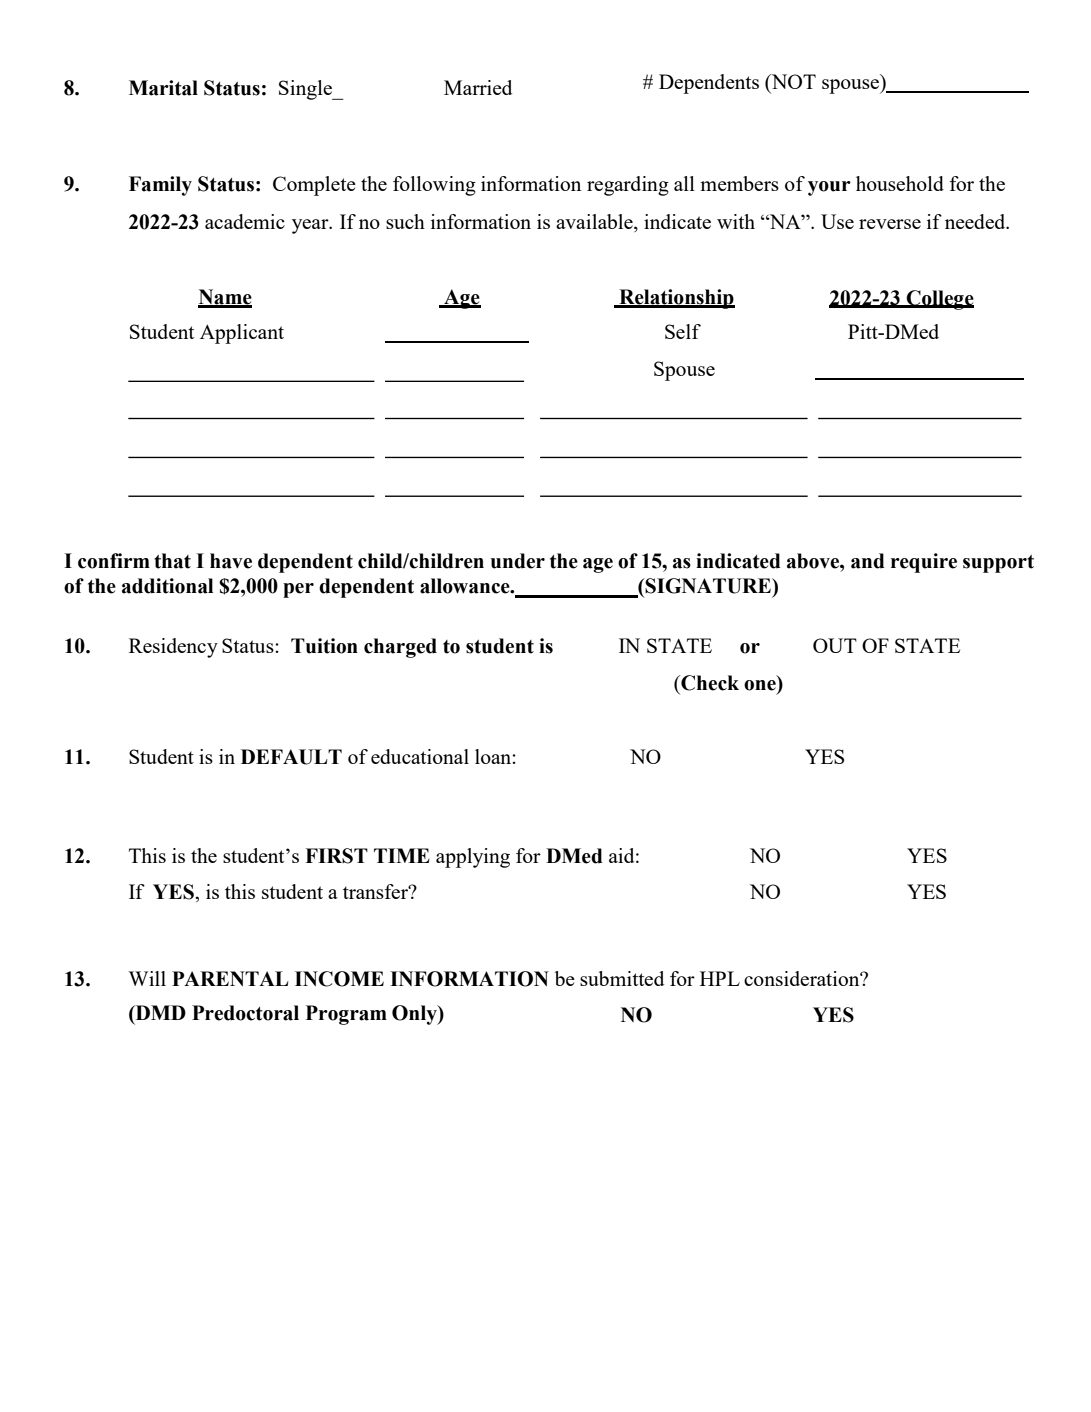 The height and width of the image is (1412, 1091). I want to click on NOT, so click(792, 83).
